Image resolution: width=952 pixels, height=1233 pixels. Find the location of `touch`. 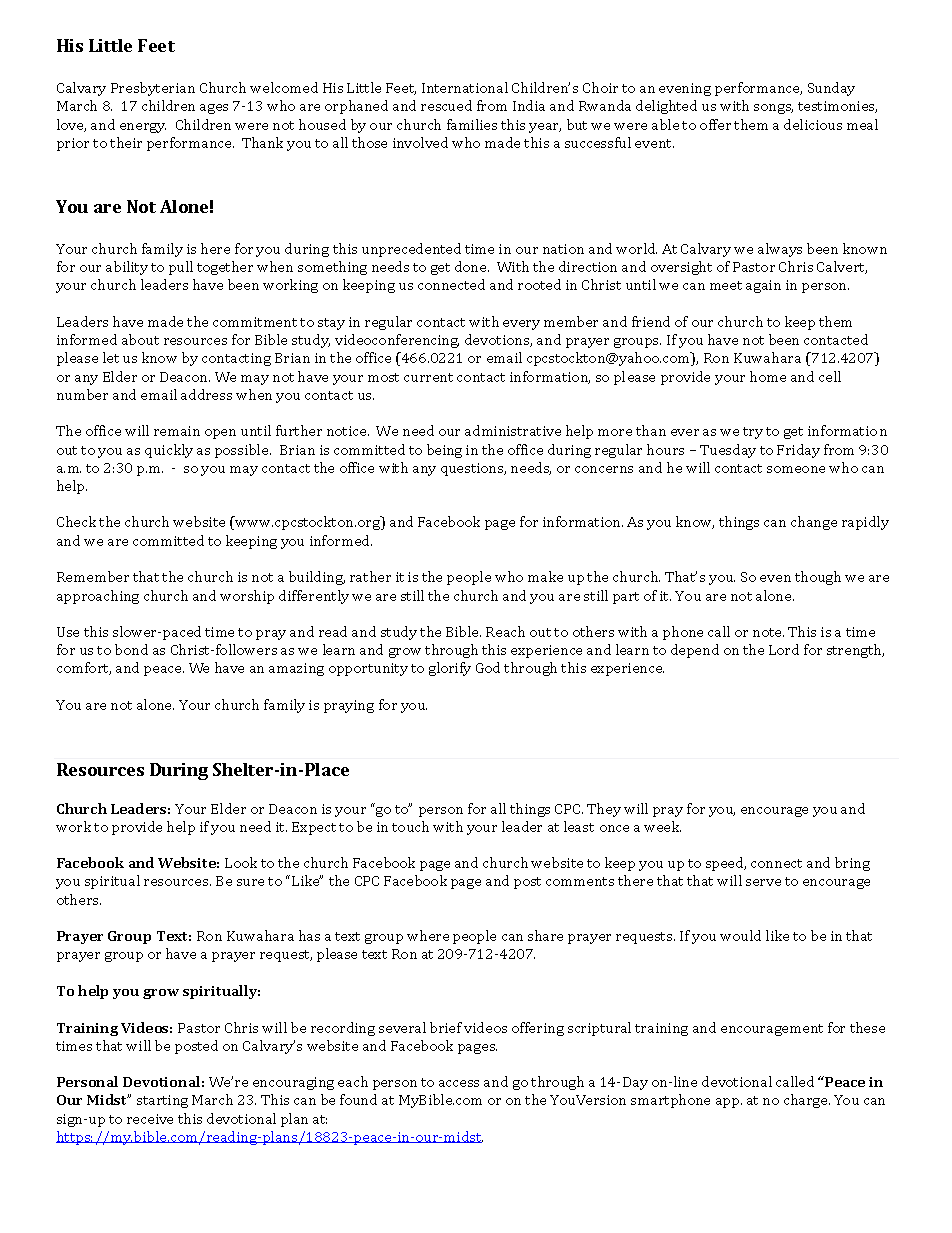

touch is located at coordinates (410, 826).
